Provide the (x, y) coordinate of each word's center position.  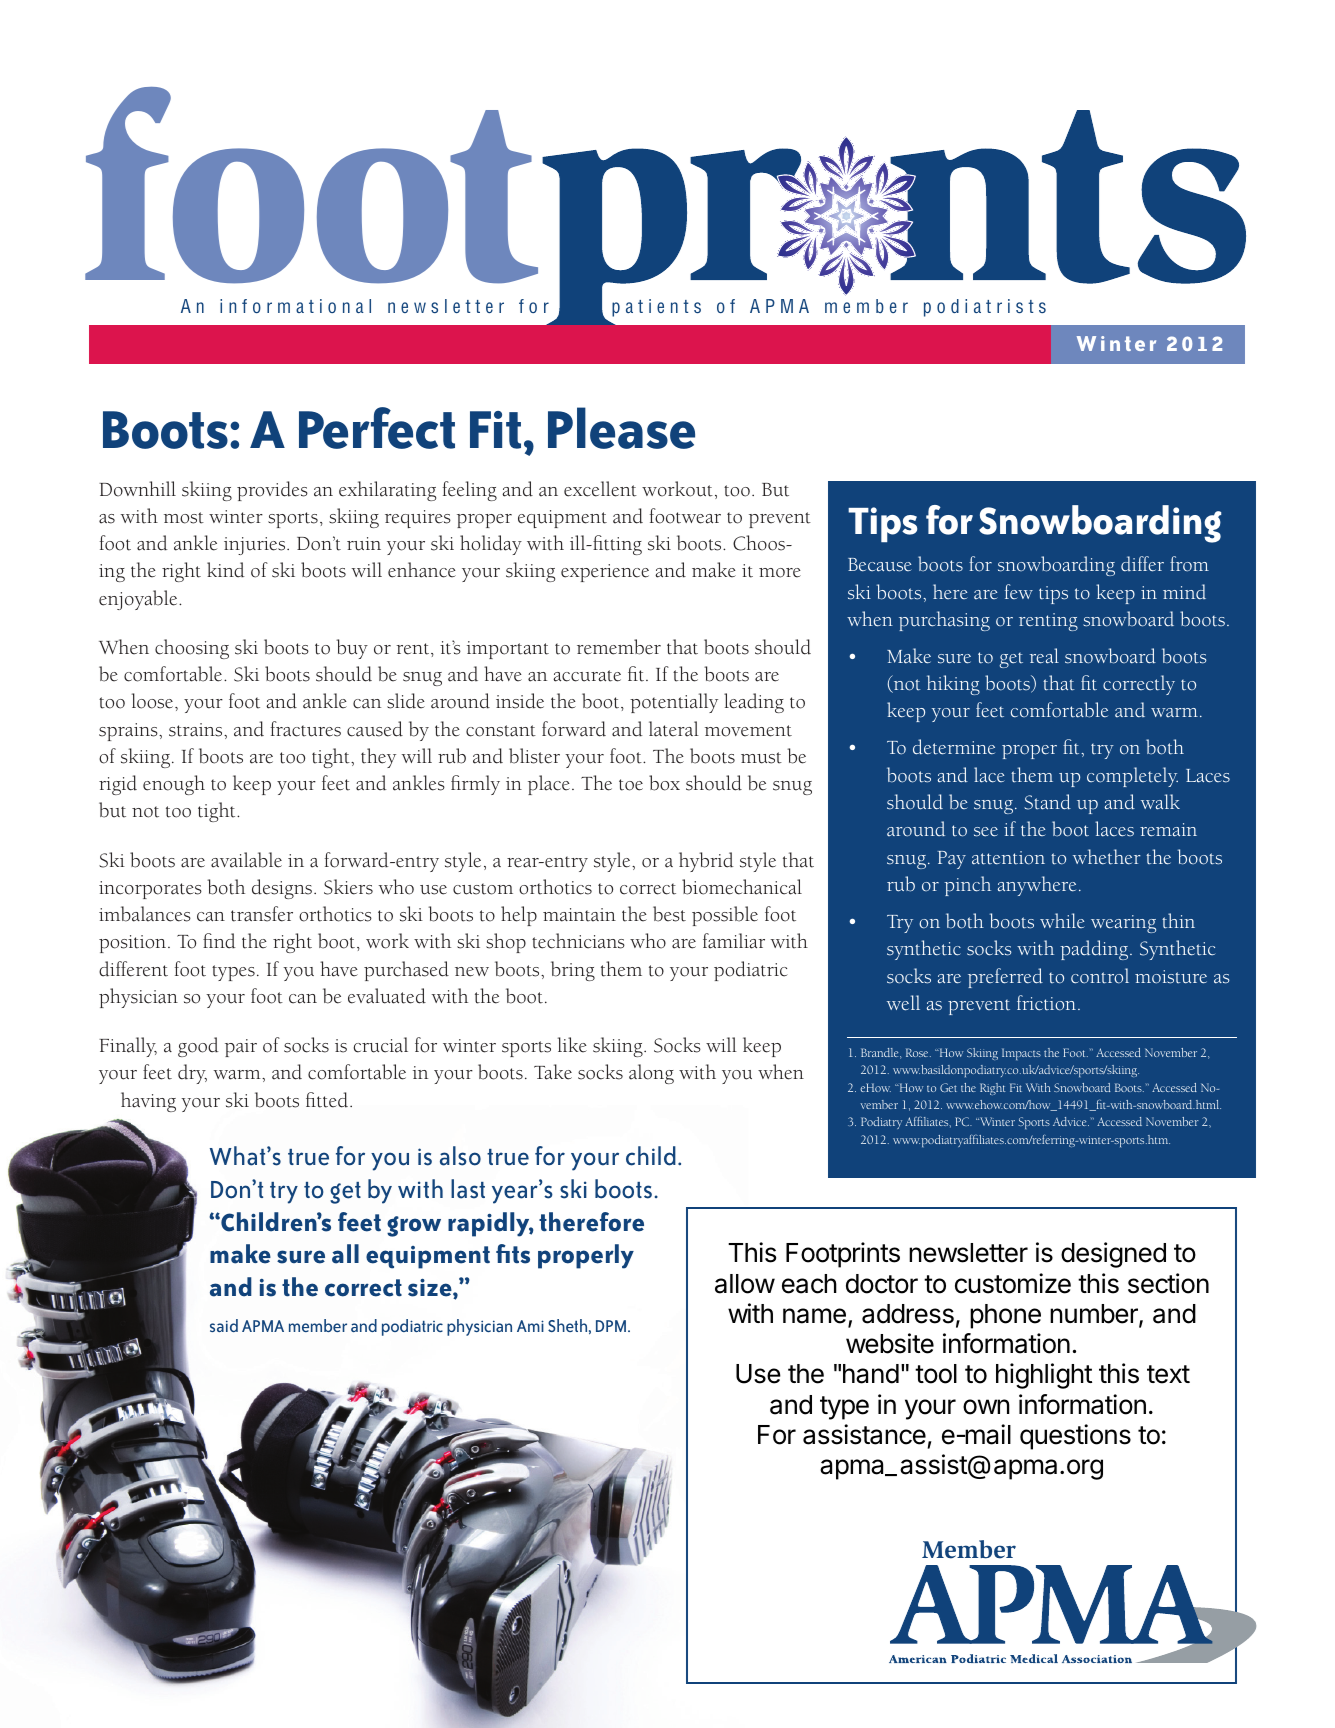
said (224, 1325)
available (246, 860)
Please (621, 428)
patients (656, 308)
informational (295, 306)
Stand (1047, 802)
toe (631, 785)
